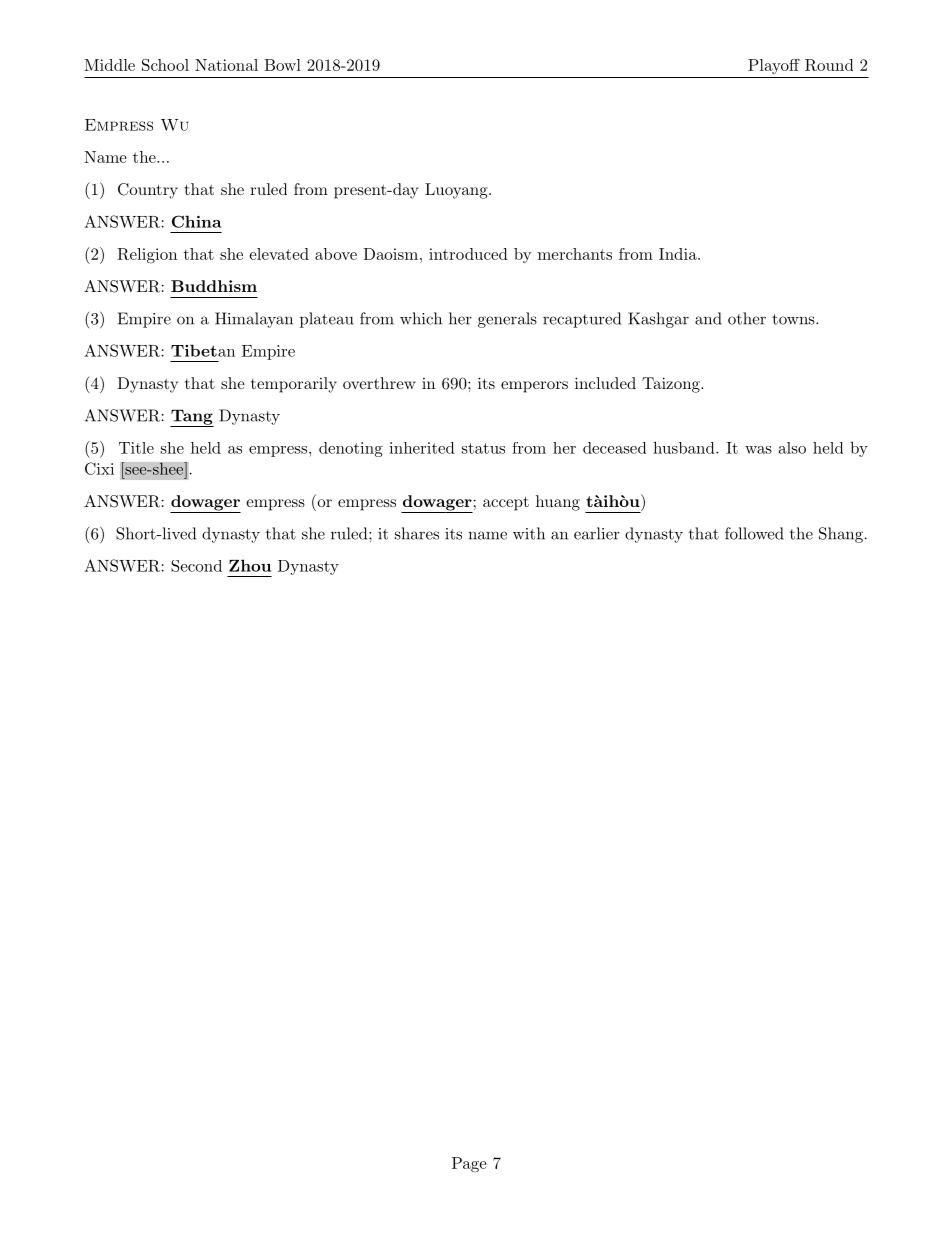 Image resolution: width=952 pixels, height=1233 pixels. What do you see at coordinates (226, 65) in the image?
I see `National` at bounding box center [226, 65].
